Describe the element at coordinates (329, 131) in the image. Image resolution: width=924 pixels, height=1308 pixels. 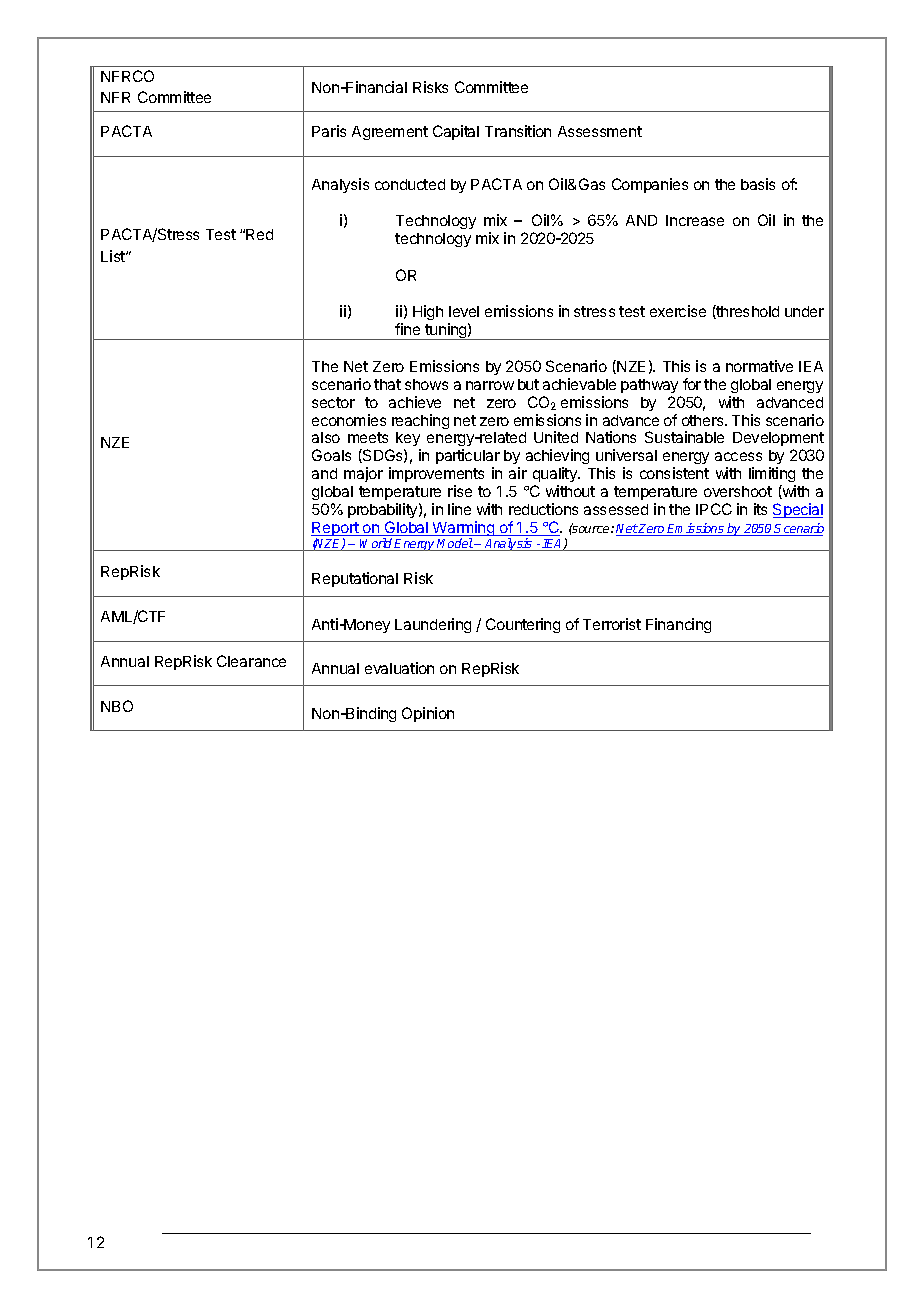
I see `Paris` at that location.
